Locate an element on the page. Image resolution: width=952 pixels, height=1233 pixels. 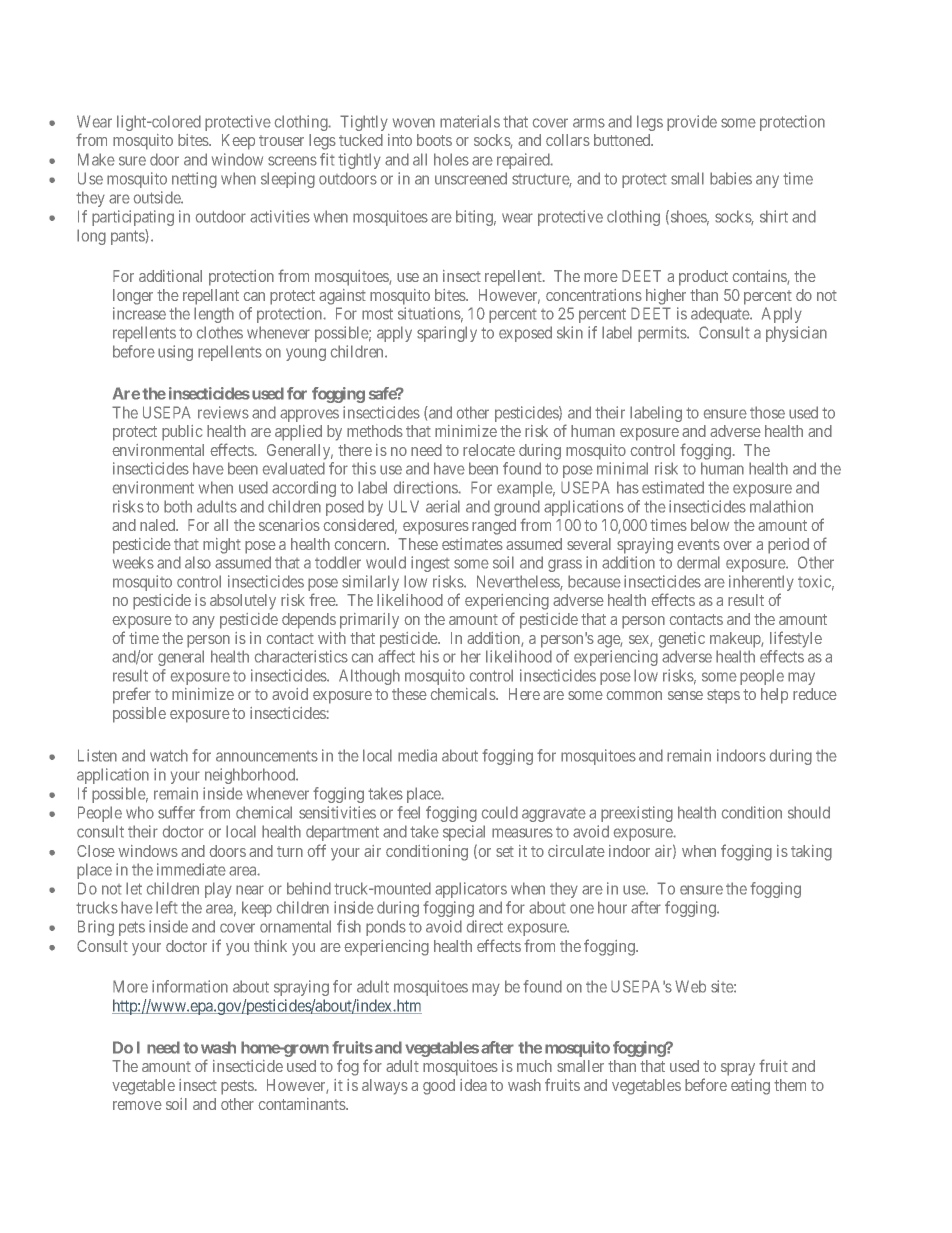
idea is located at coordinates (473, 1085).
